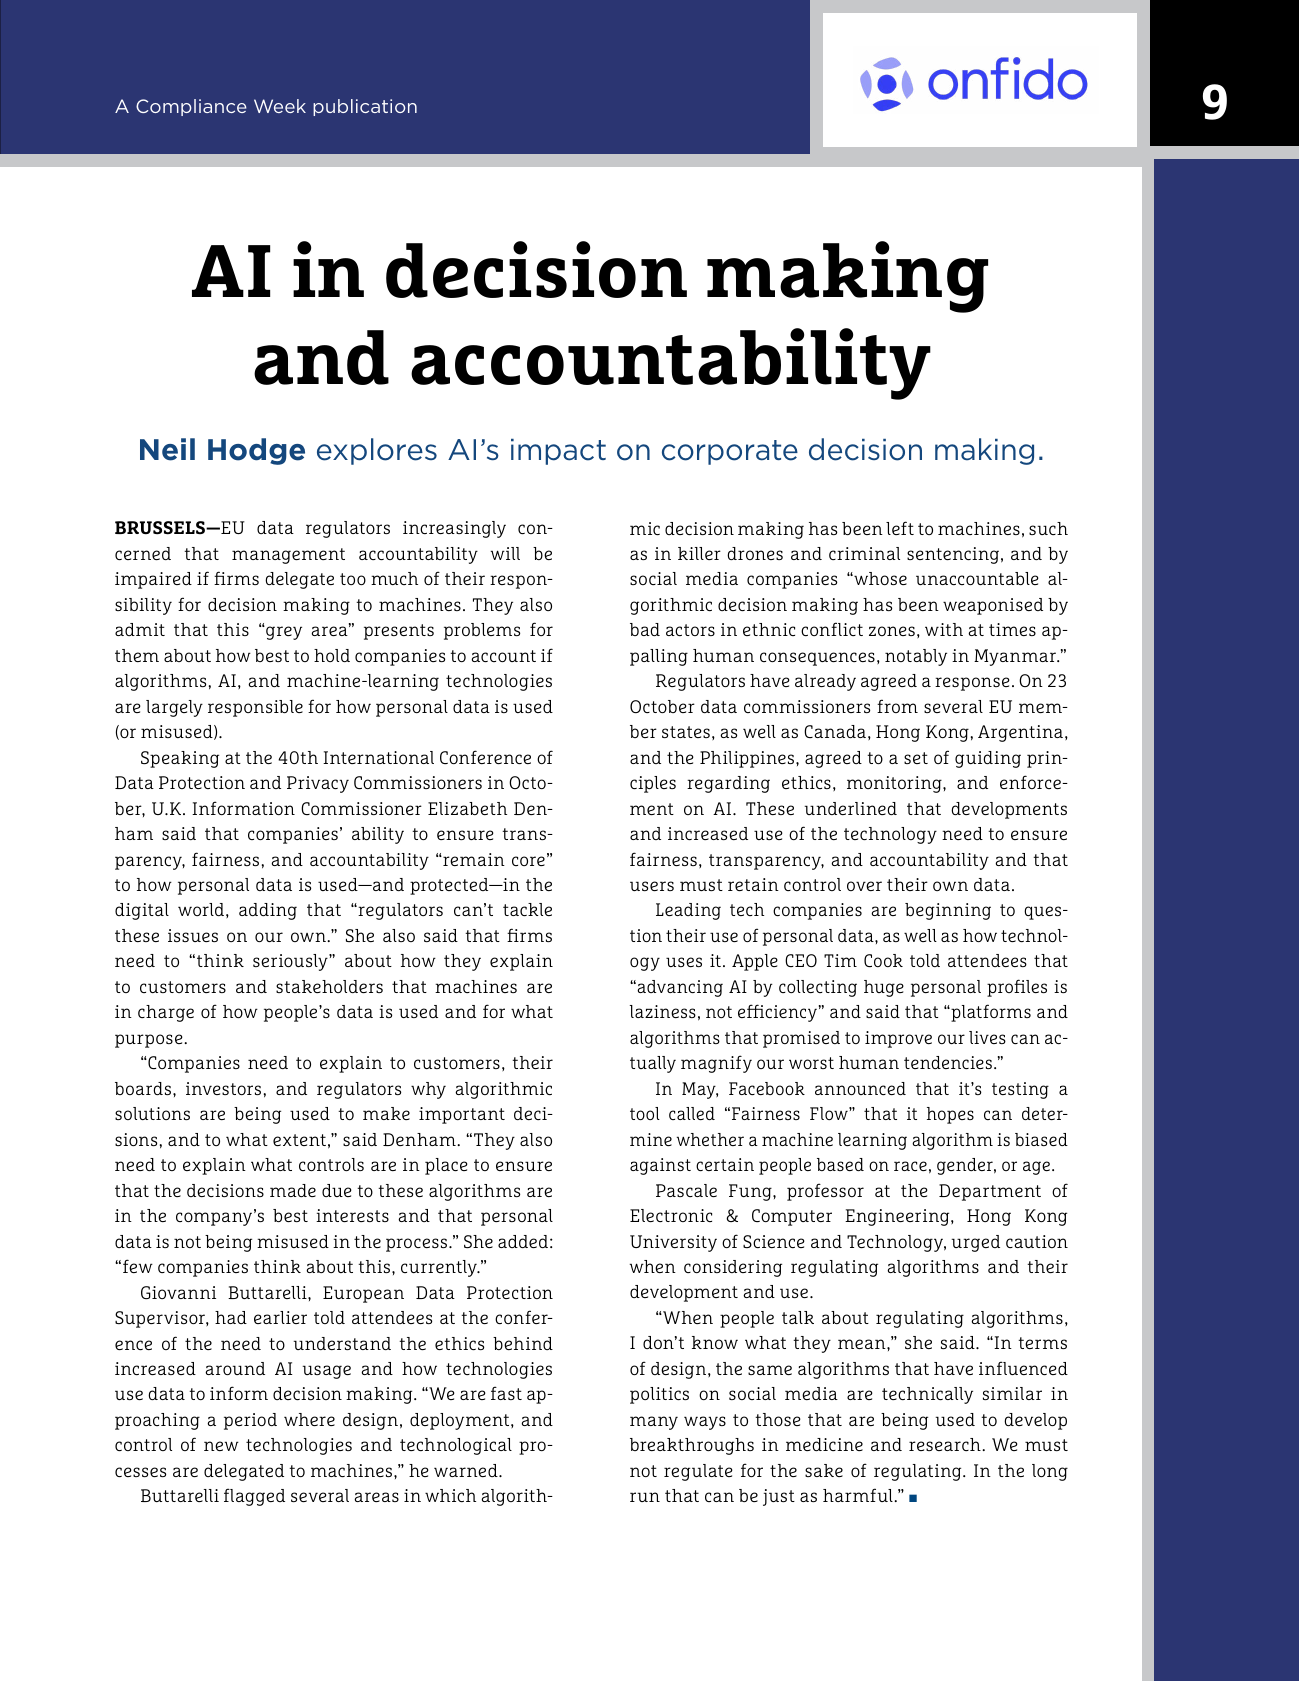 This screenshot has width=1299, height=1681. Describe the element at coordinates (280, 106) in the screenshot. I see `Week` at that location.
